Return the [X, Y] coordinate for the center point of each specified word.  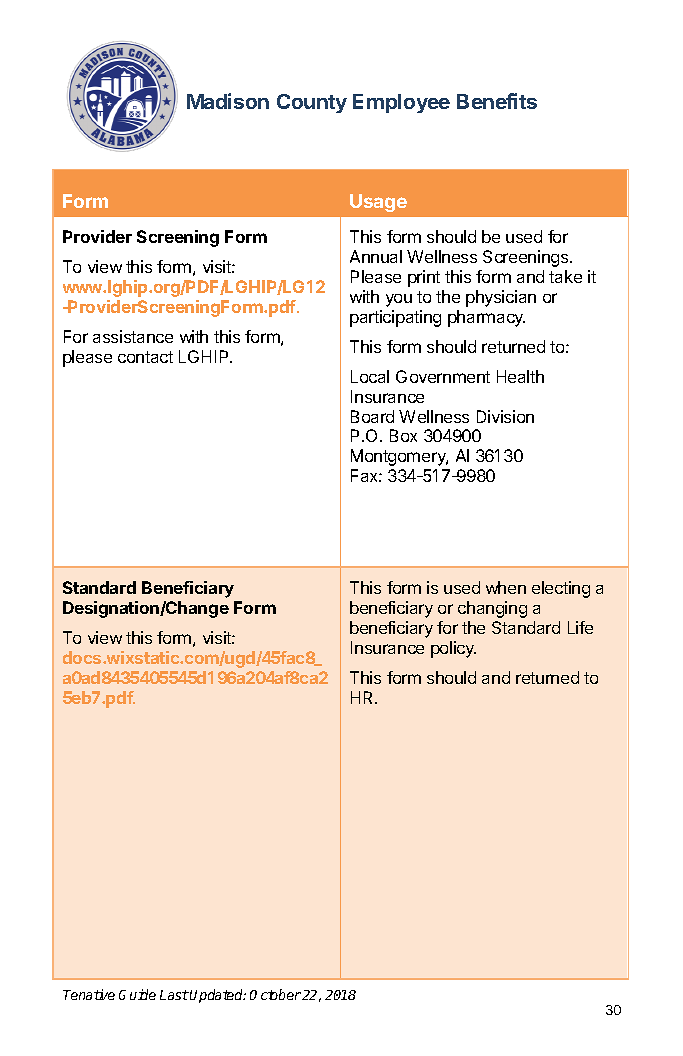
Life [580, 627]
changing [492, 609]
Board [372, 416]
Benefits [497, 101]
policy [453, 649]
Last [174, 995]
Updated [218, 996]
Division [505, 416]
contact [145, 357]
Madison [228, 101]
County [312, 103]
